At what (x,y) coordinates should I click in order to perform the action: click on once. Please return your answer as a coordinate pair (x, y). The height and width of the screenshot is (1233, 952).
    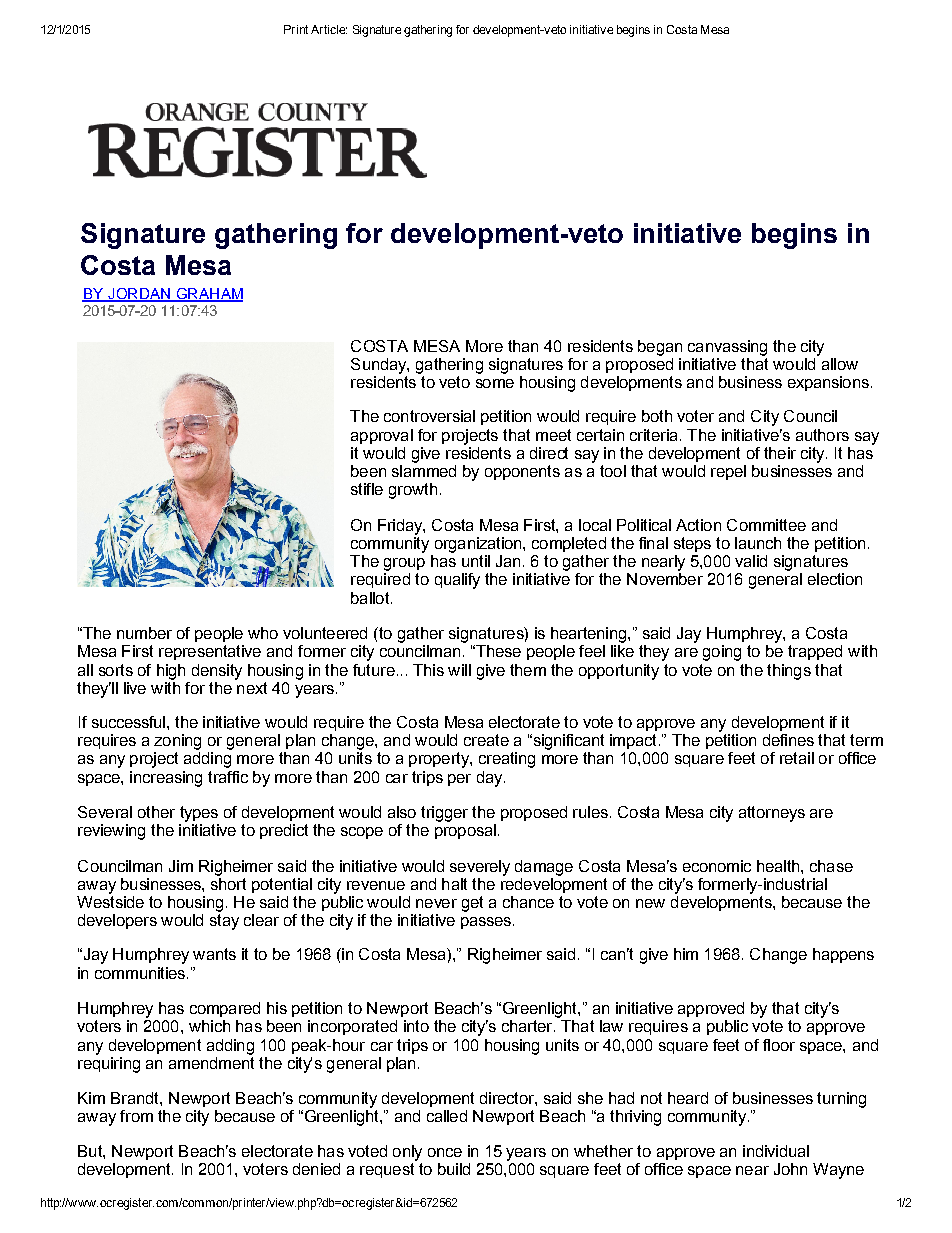
    Looking at the image, I should click on (445, 1152).
